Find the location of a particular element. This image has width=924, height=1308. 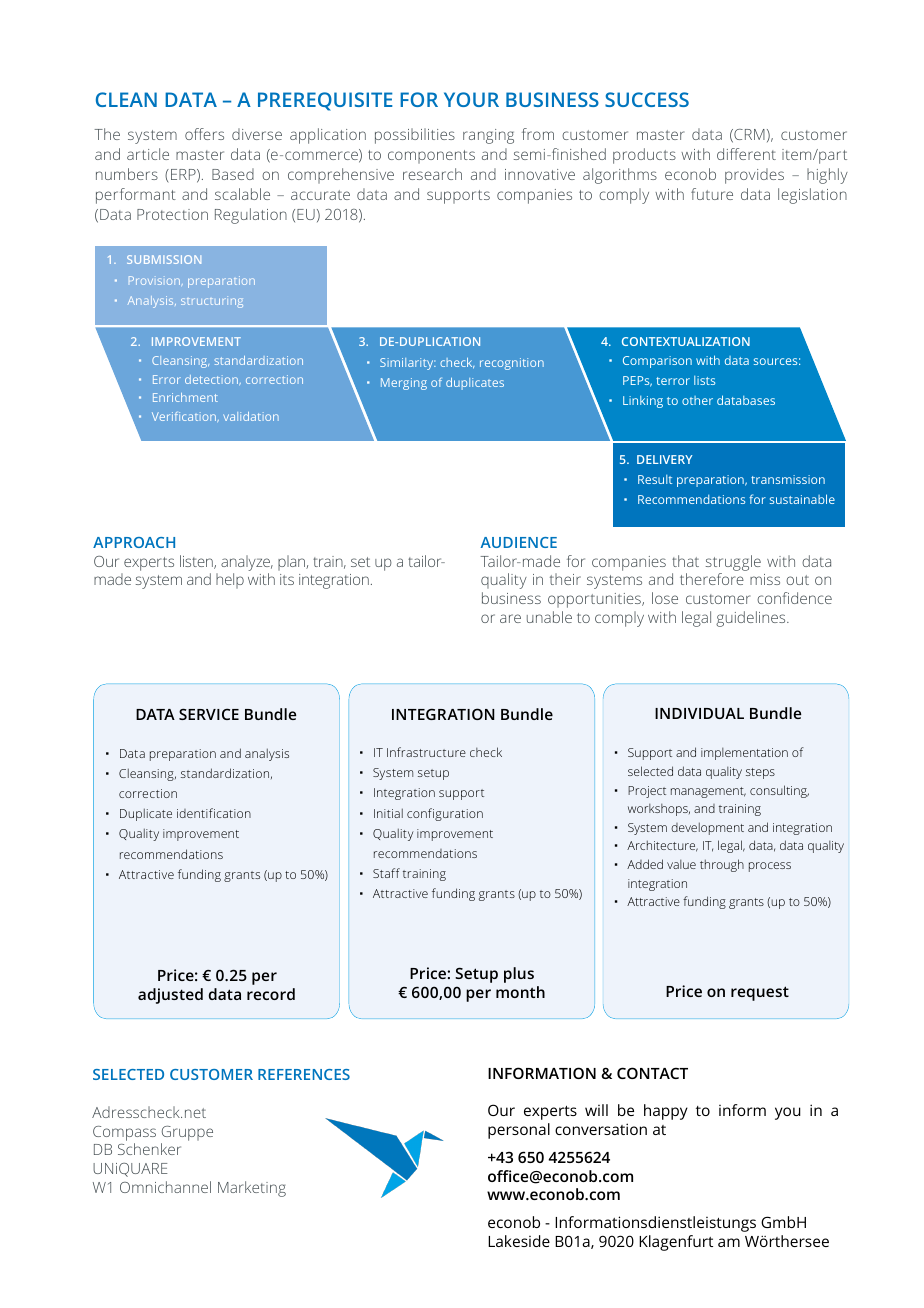

Marketing is located at coordinates (252, 1189).
